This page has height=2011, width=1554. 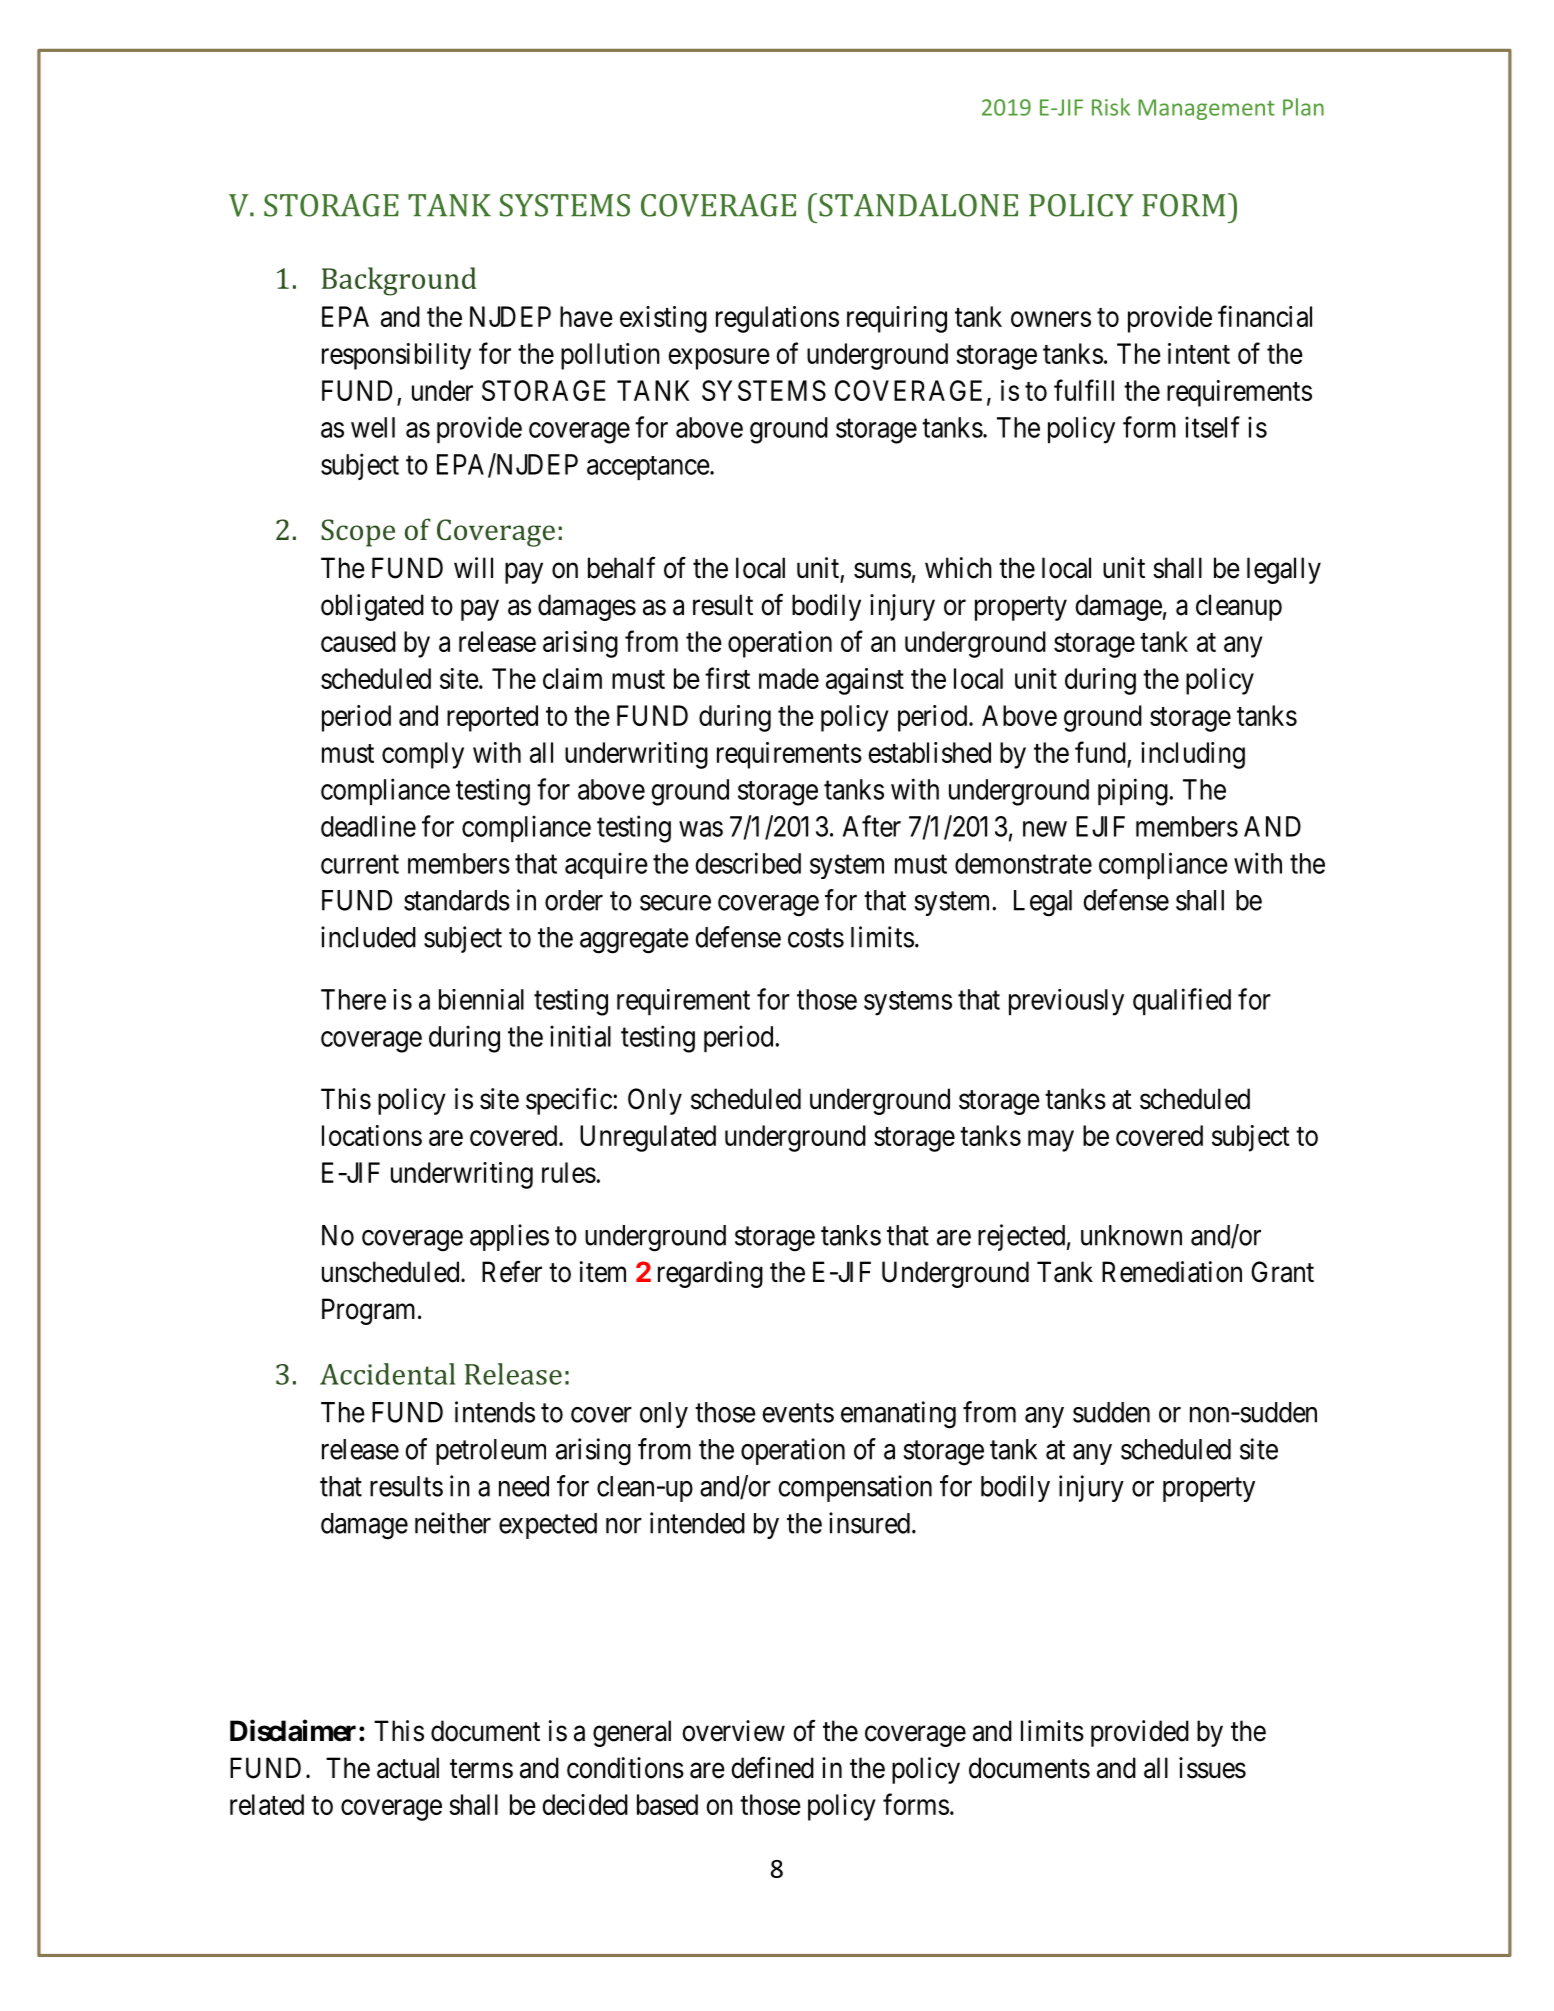 What do you see at coordinates (918, 205) in the page?
I see `STANDALONE` at bounding box center [918, 205].
